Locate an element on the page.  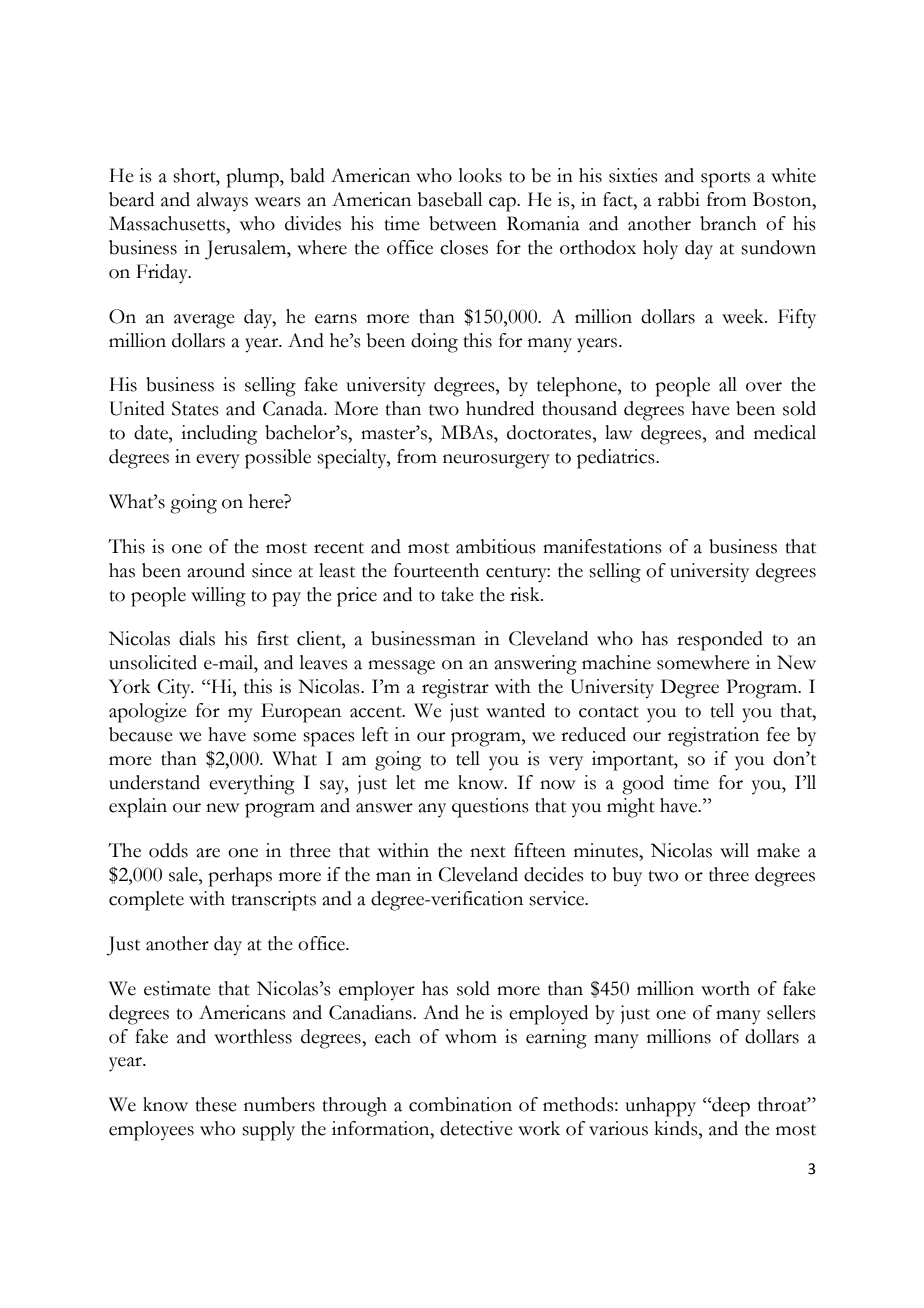
baseball is located at coordinates (450, 199).
